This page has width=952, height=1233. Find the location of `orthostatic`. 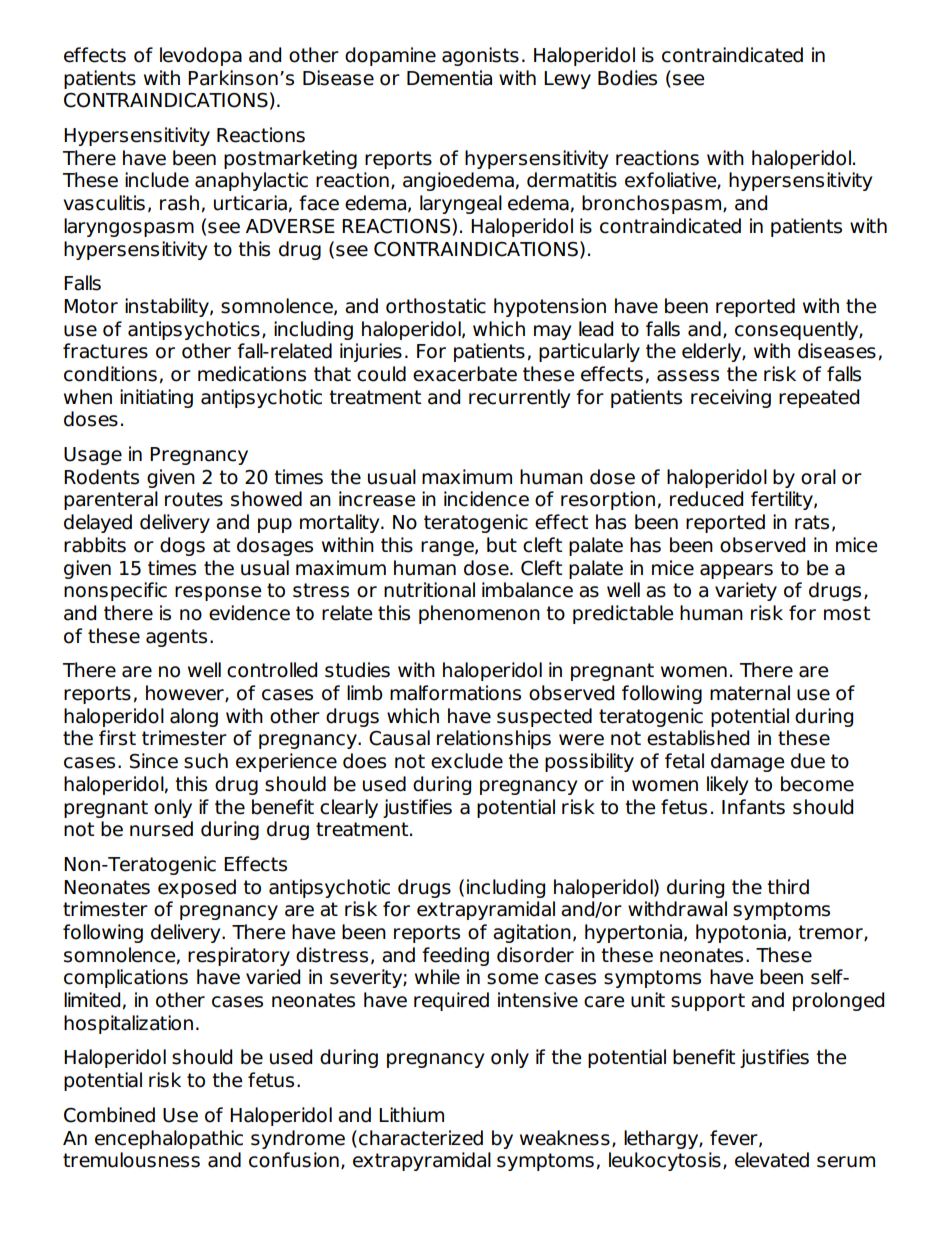

orthostatic is located at coordinates (436, 306).
